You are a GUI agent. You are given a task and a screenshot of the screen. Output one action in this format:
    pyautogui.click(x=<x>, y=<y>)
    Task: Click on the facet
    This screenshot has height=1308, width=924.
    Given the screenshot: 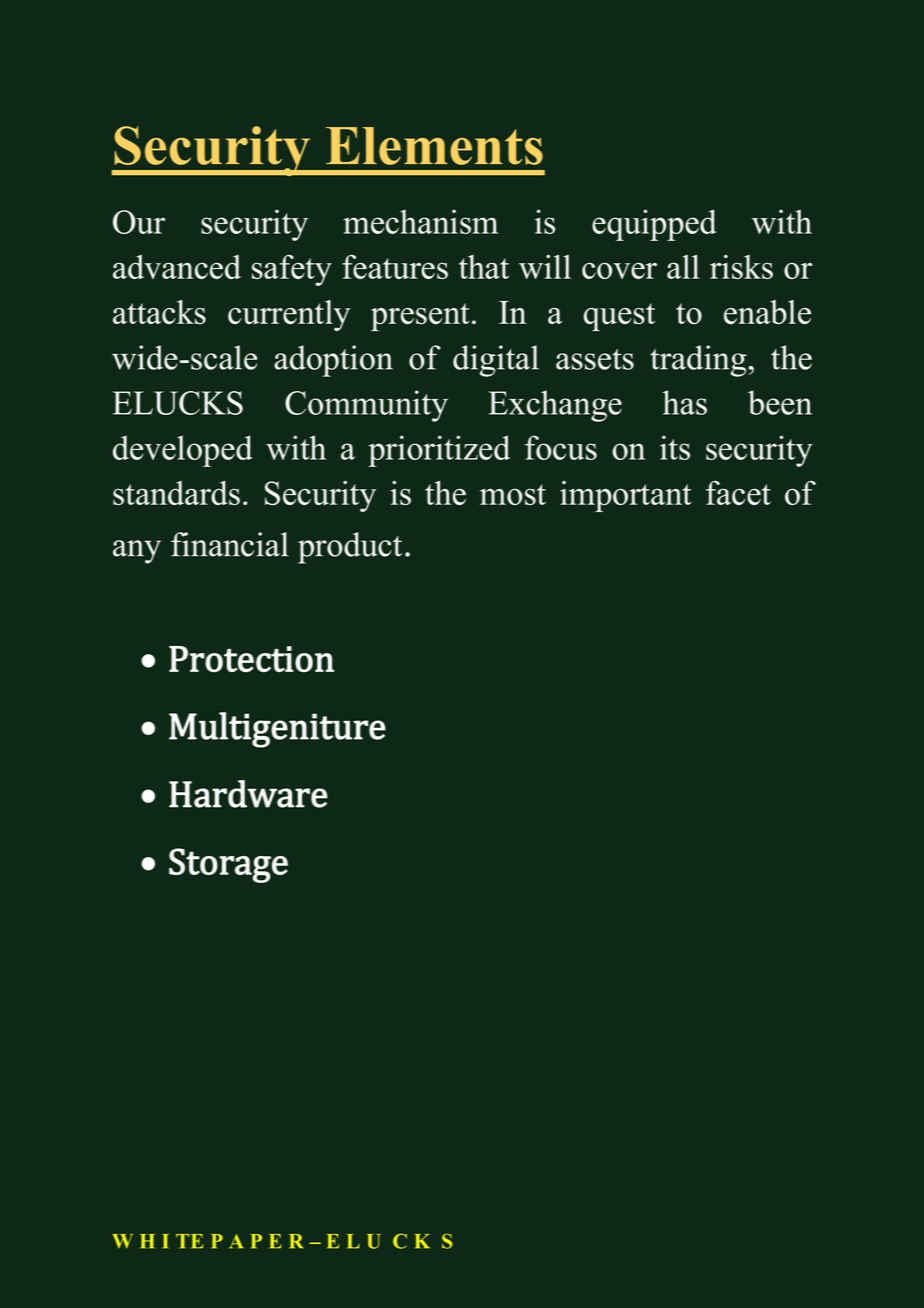 What is the action you would take?
    pyautogui.click(x=738, y=493)
